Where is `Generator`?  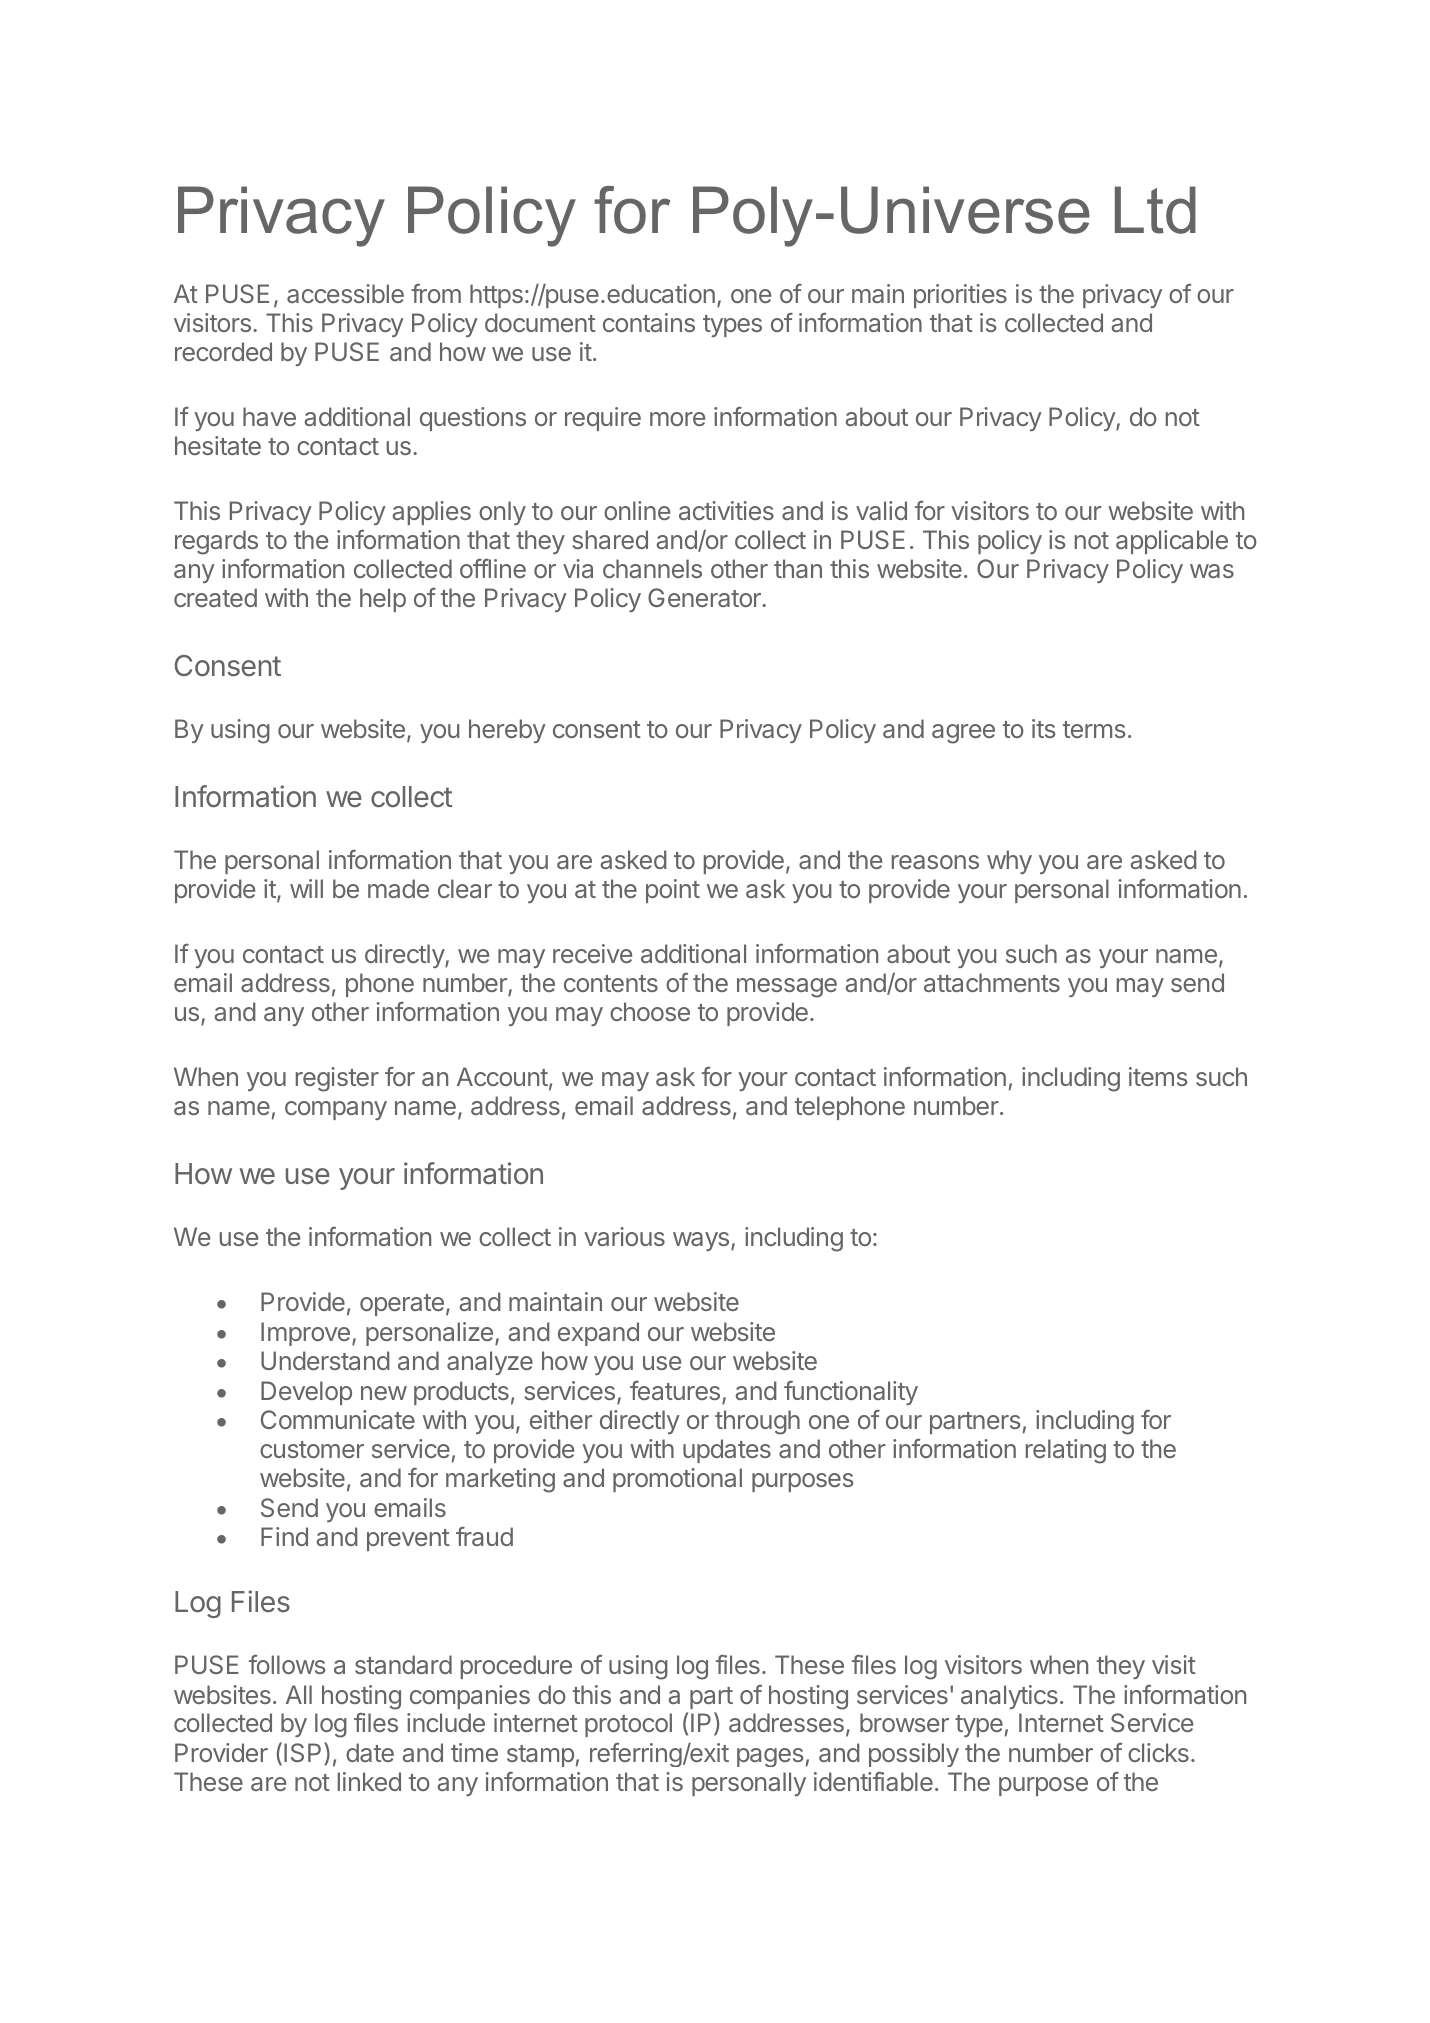
Generator is located at coordinates (705, 597).
